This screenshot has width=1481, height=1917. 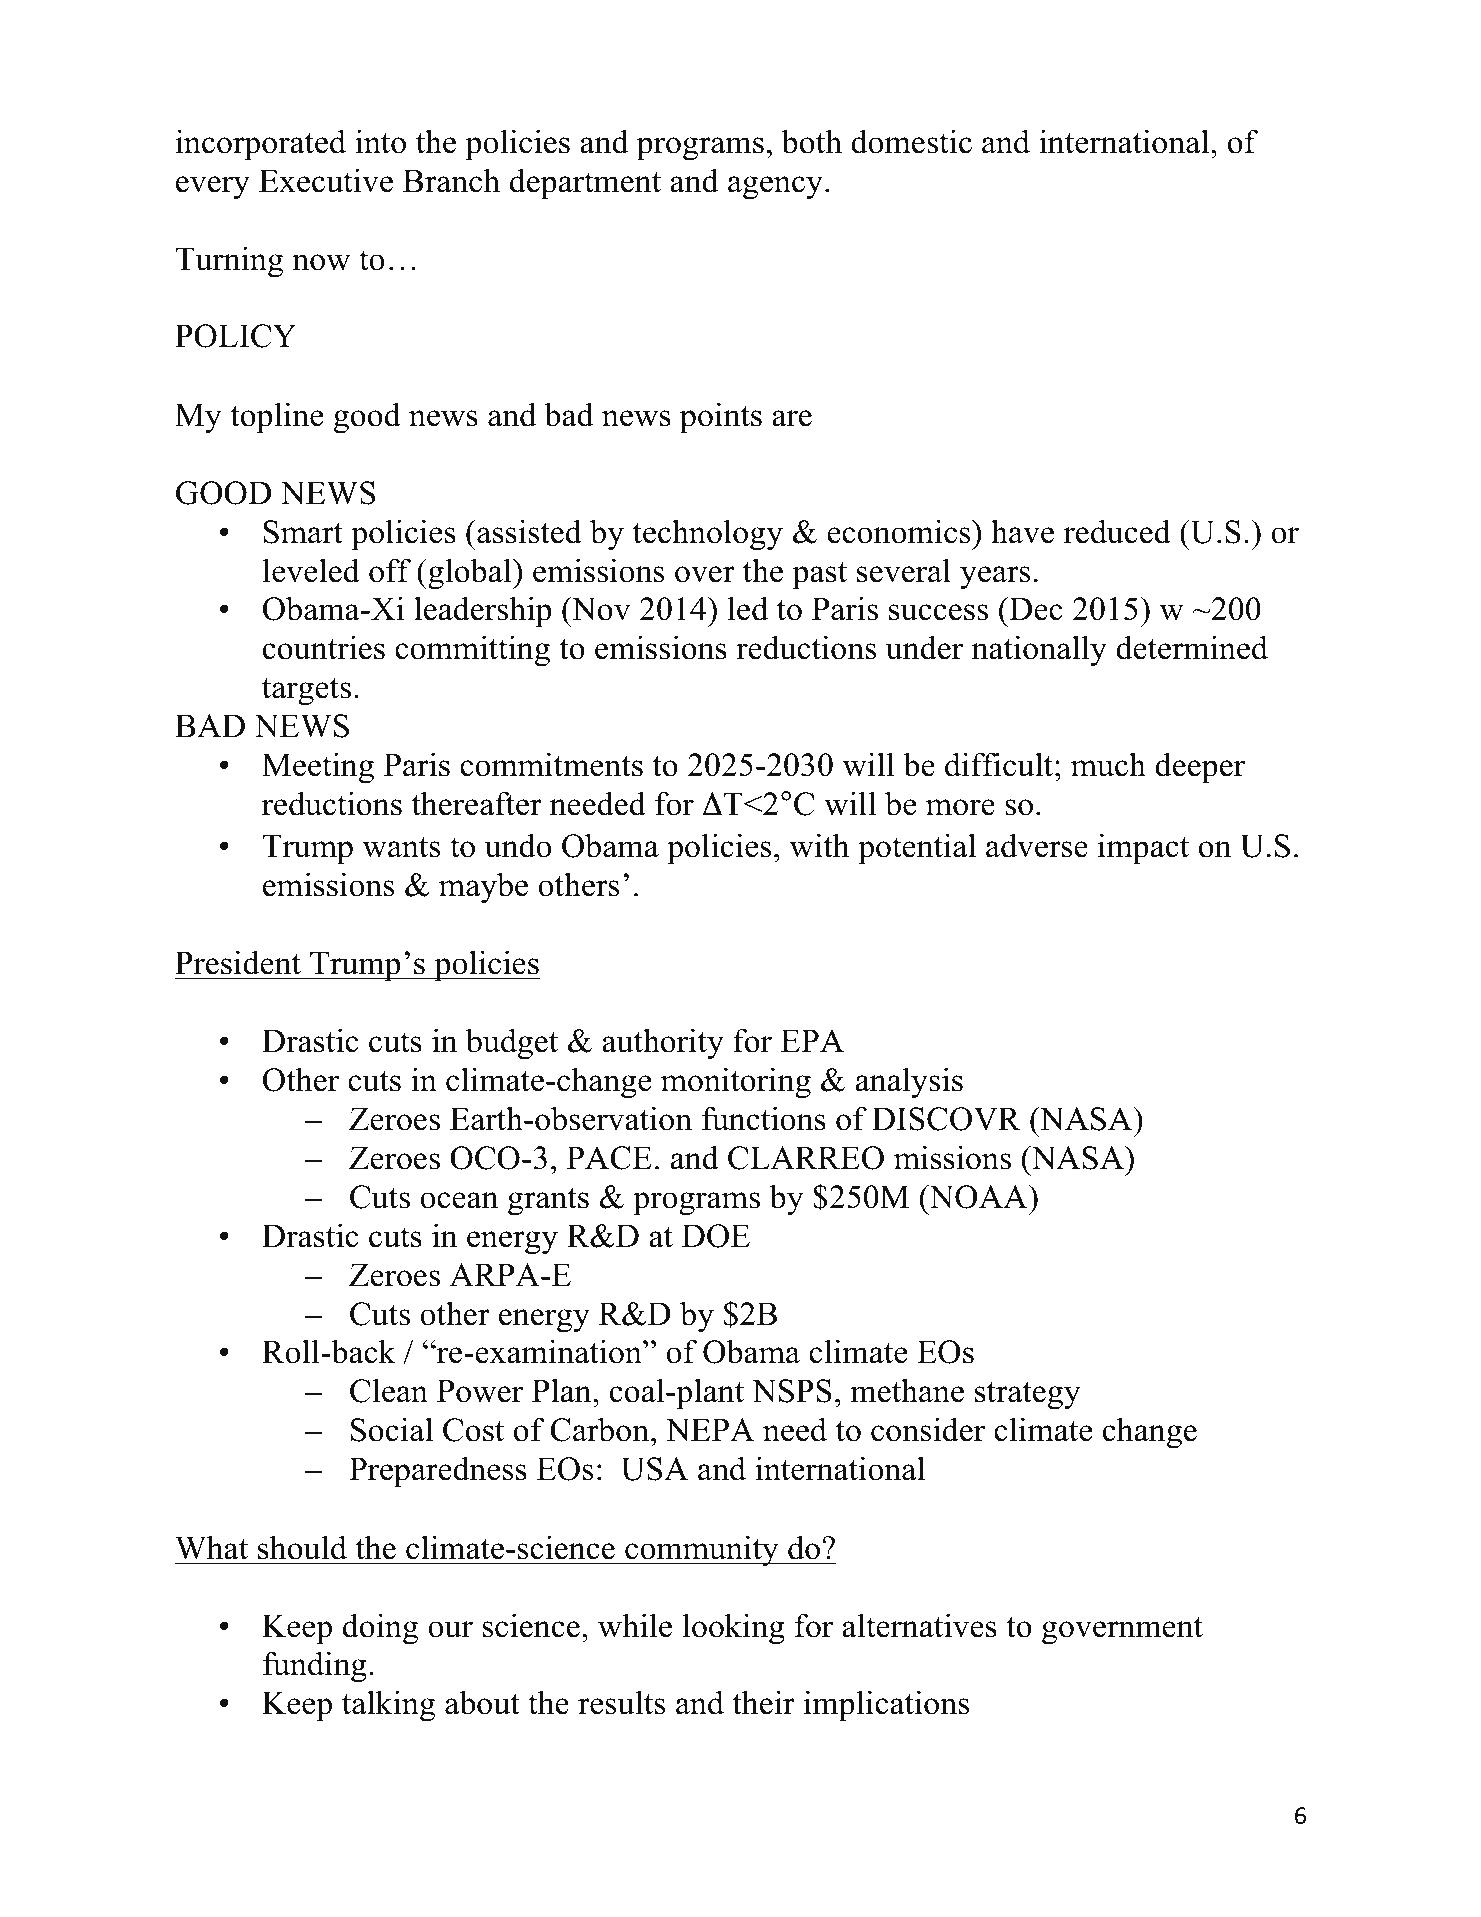 What do you see at coordinates (326, 180) in the screenshot?
I see `Executive` at bounding box center [326, 180].
